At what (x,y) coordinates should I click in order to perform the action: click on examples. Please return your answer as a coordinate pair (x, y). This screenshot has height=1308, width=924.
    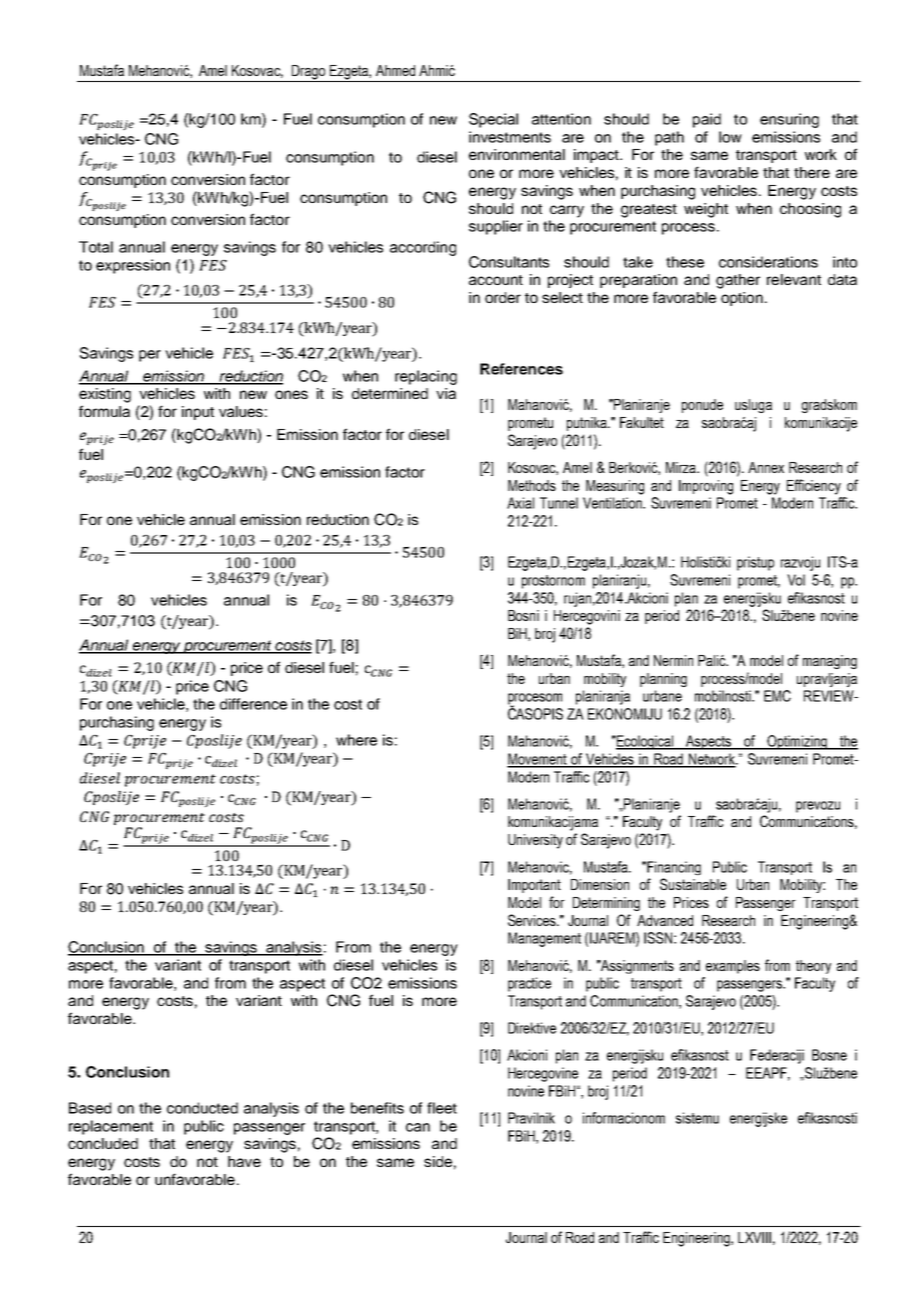
    Looking at the image, I should click on (733, 967).
